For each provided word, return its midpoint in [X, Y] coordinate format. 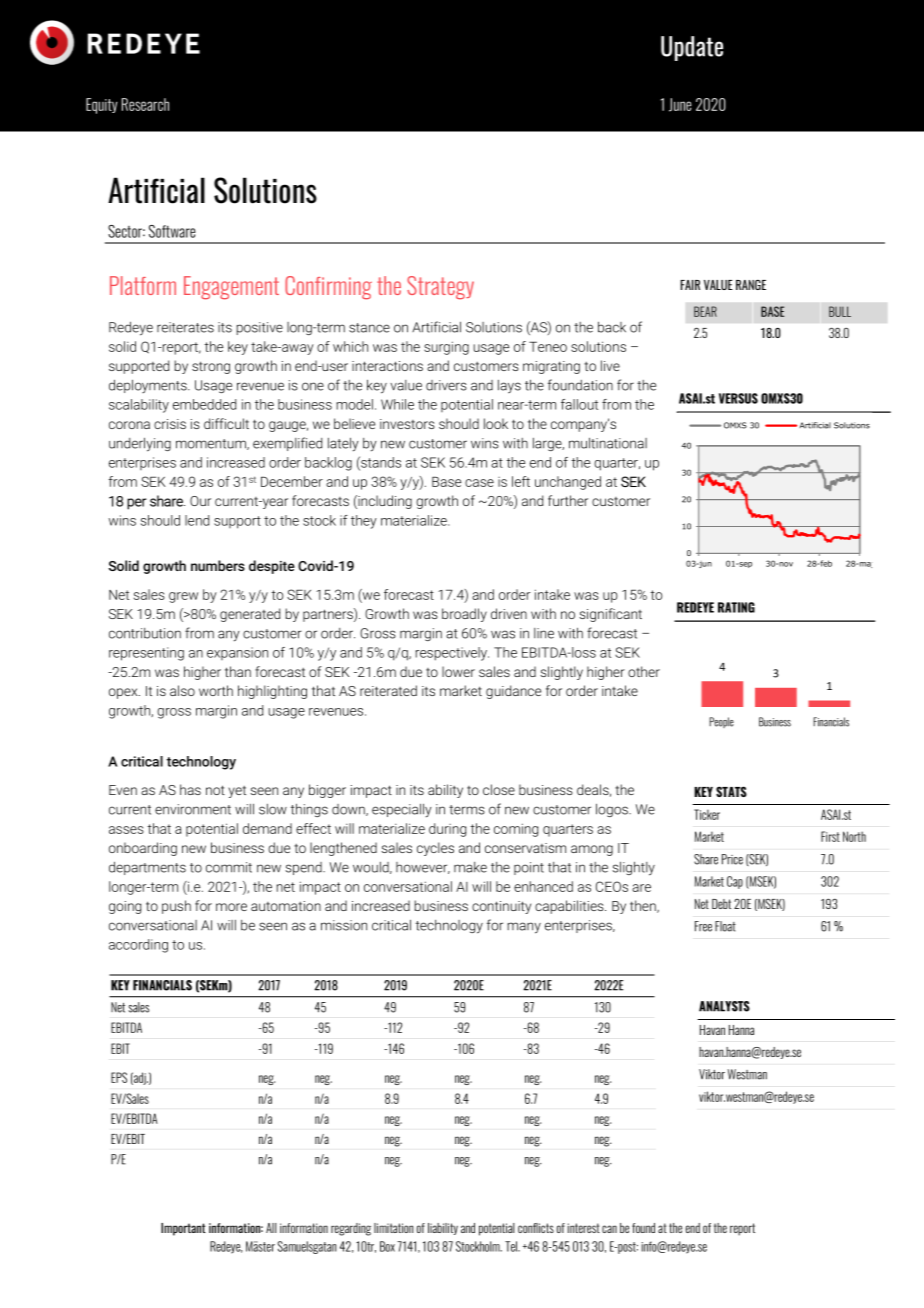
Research [145, 104]
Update [692, 48]
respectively [452, 654]
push [176, 907]
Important [183, 1229]
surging [446, 348]
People [721, 722]
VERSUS [738, 398]
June [680, 105]
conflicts [536, 1228]
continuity [501, 907]
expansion [237, 653]
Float [725, 926]
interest [583, 1228]
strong [211, 367]
